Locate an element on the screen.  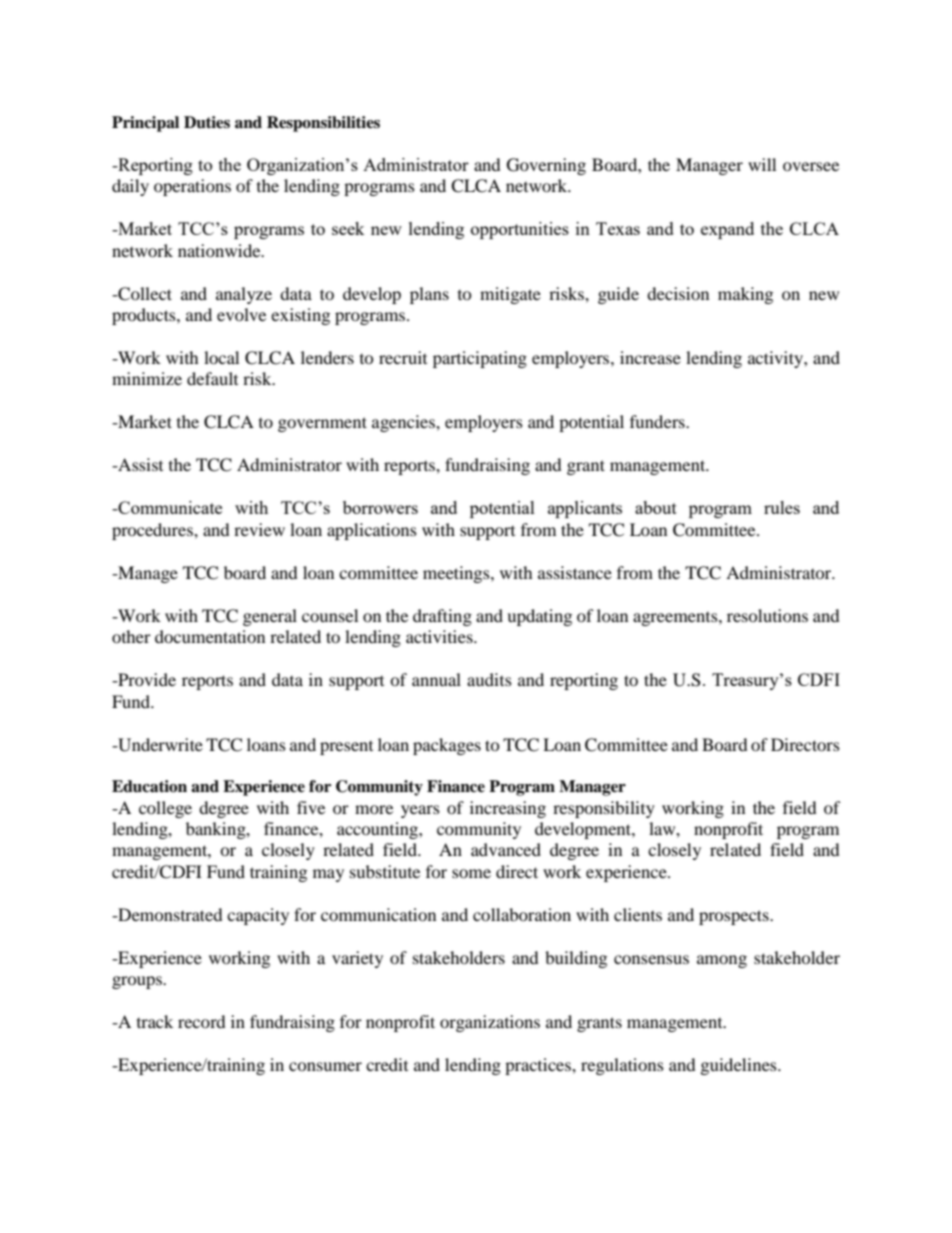
meetings is located at coordinates (457, 574).
